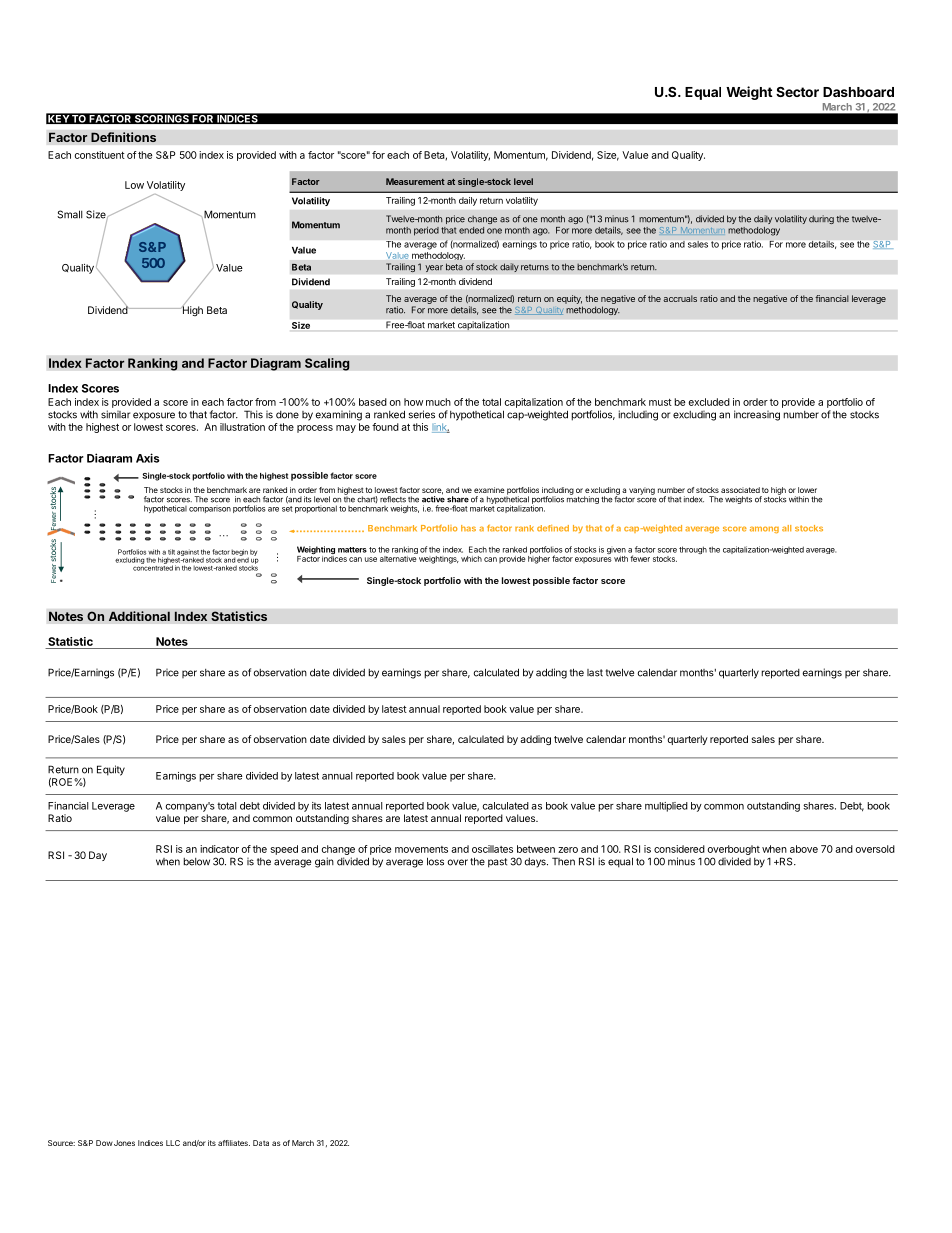 This screenshot has width=952, height=1233. What do you see at coordinates (173, 1143) in the screenshot?
I see `LLC` at bounding box center [173, 1143].
